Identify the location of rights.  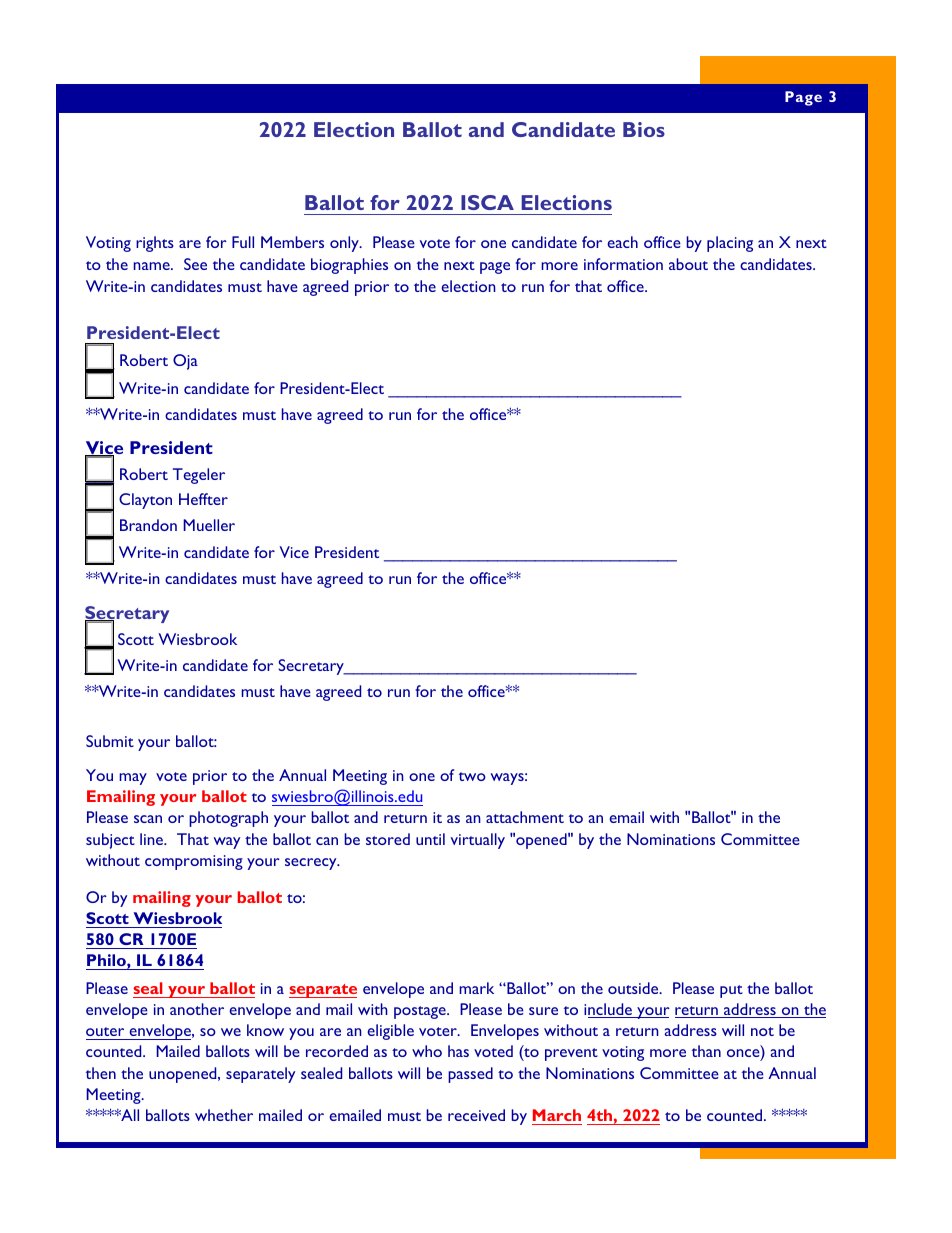
(155, 244).
